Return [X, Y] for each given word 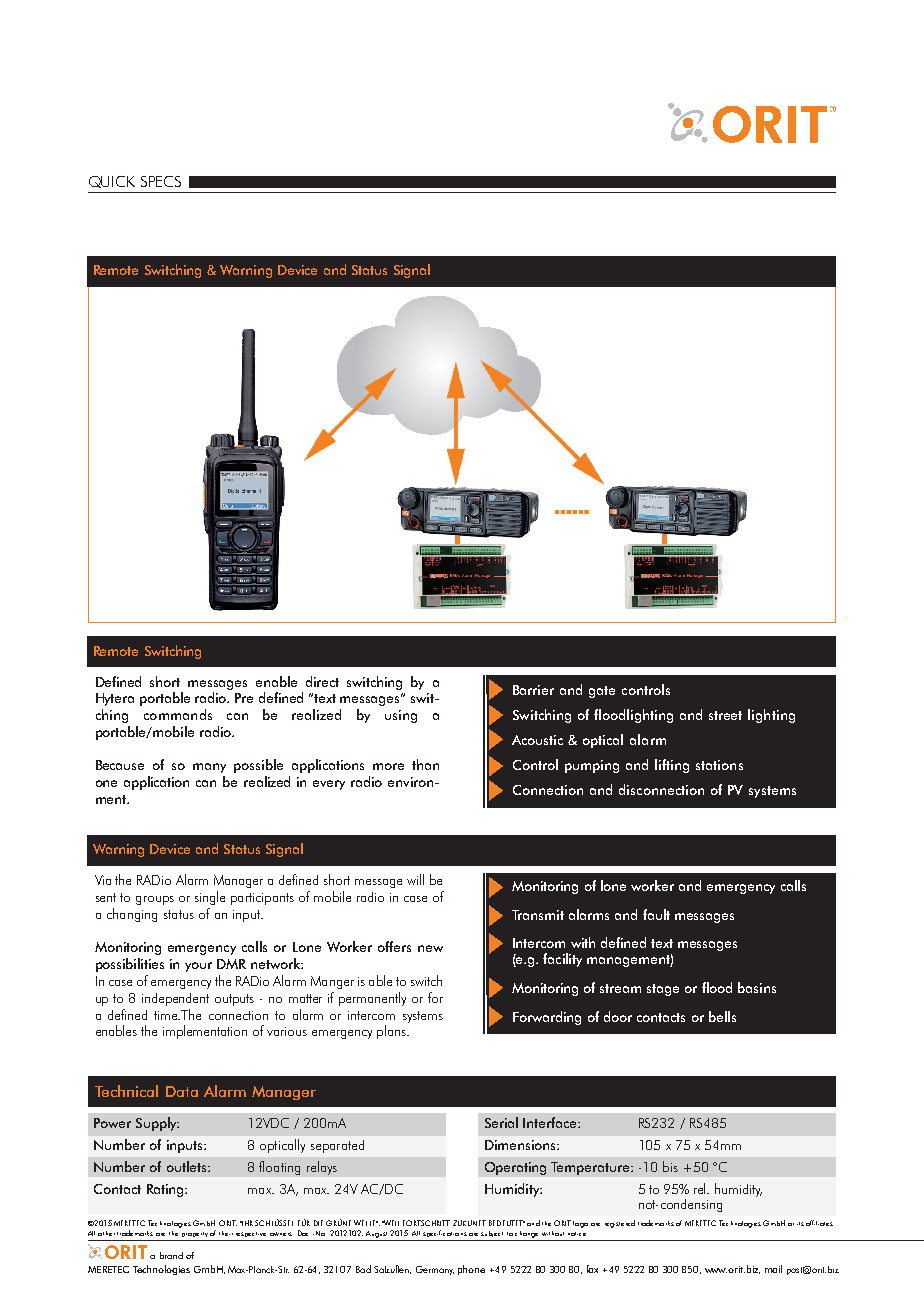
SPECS [161, 181]
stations [719, 765]
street [725, 715]
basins [757, 987]
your [198, 967]
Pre [244, 698]
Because [120, 765]
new [430, 948]
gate [602, 692]
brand [171, 1255]
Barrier [533, 690]
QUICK [112, 182]
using [401, 716]
